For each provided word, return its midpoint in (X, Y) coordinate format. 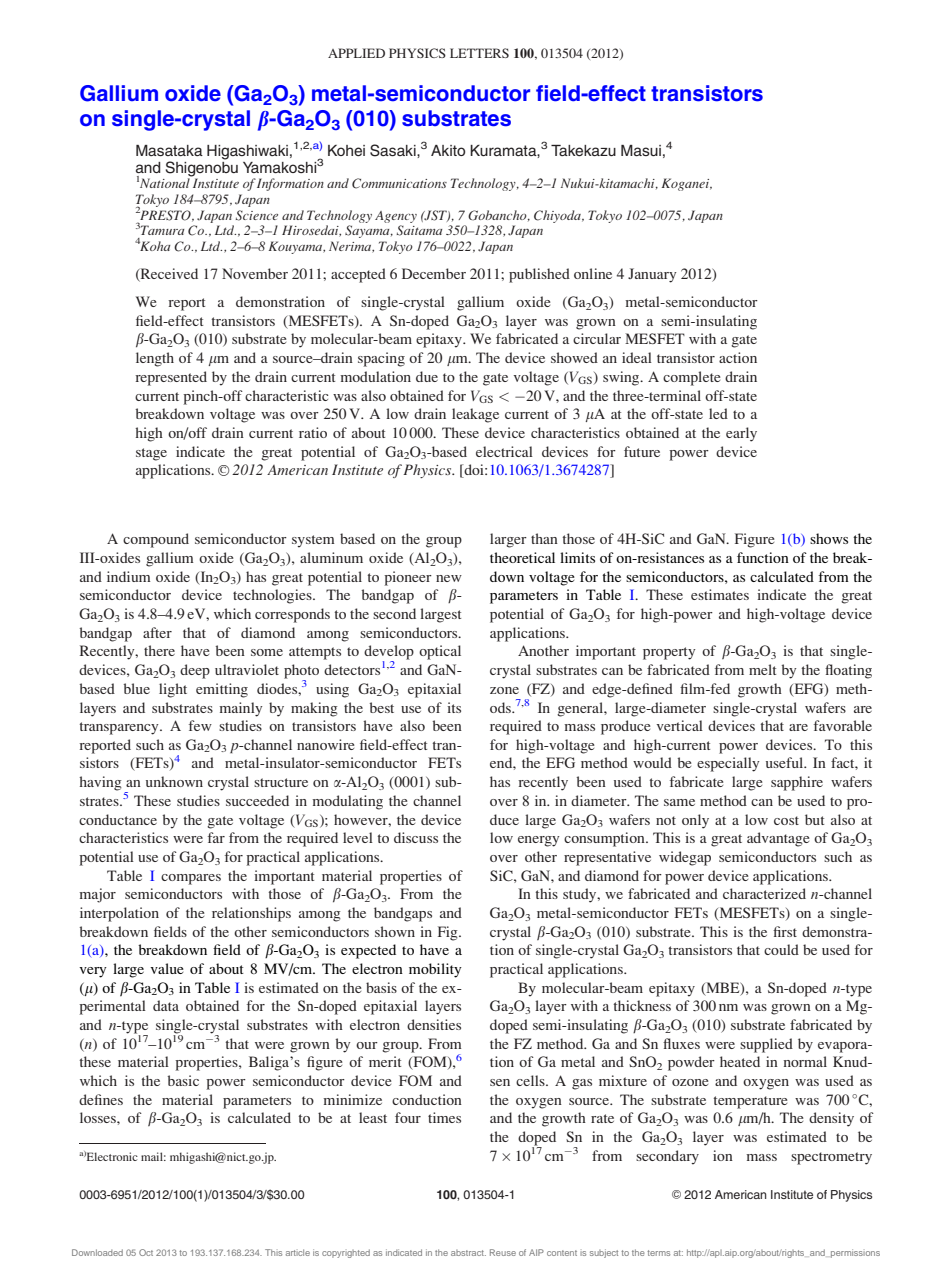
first (785, 931)
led (718, 413)
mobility (435, 970)
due (427, 376)
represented (171, 378)
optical (440, 652)
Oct (146, 1252)
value (167, 968)
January (652, 275)
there (159, 650)
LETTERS (479, 53)
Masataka (169, 150)
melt (762, 669)
